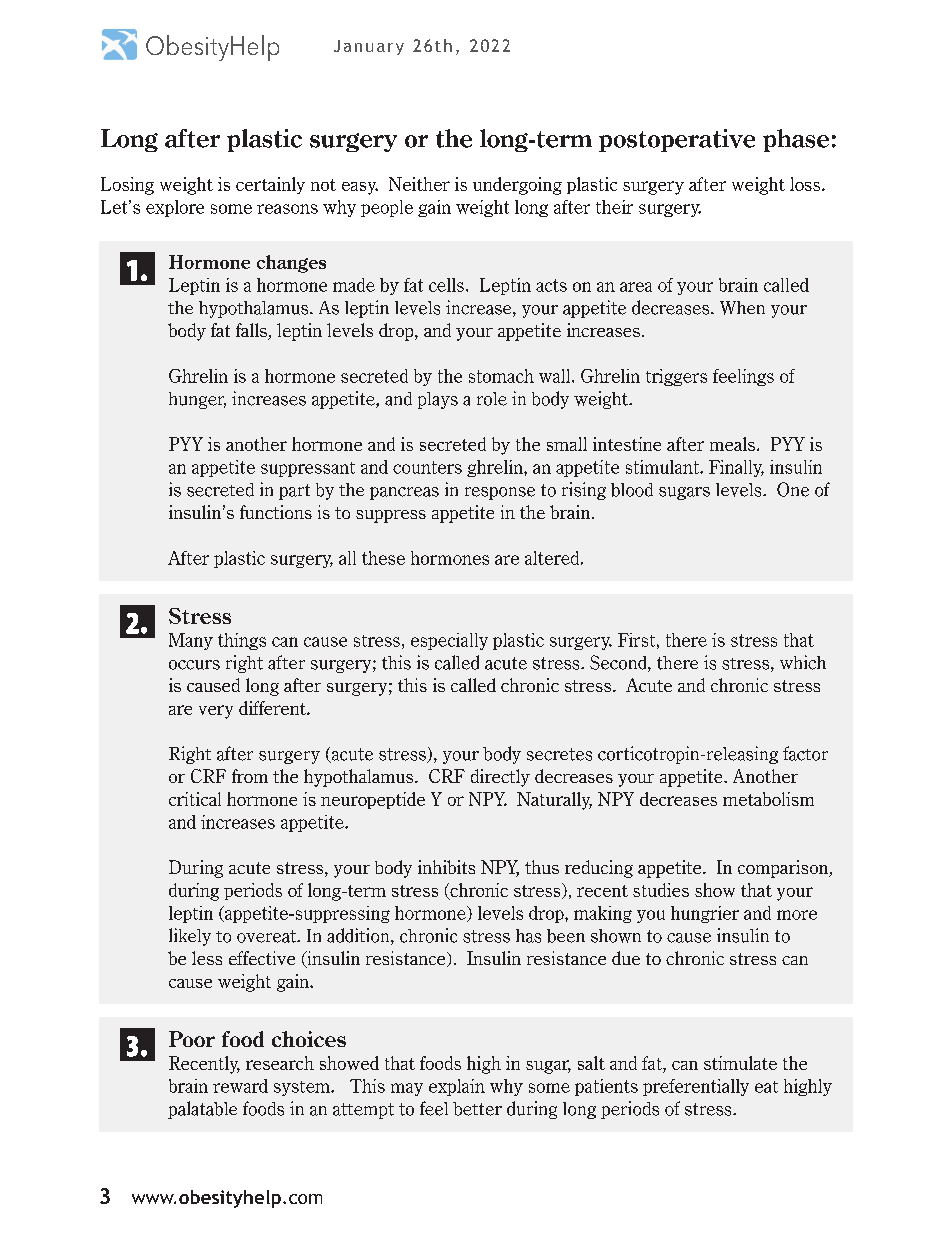 The height and width of the page is (1237, 952). What do you see at coordinates (216, 712) in the page?
I see `very` at bounding box center [216, 712].
